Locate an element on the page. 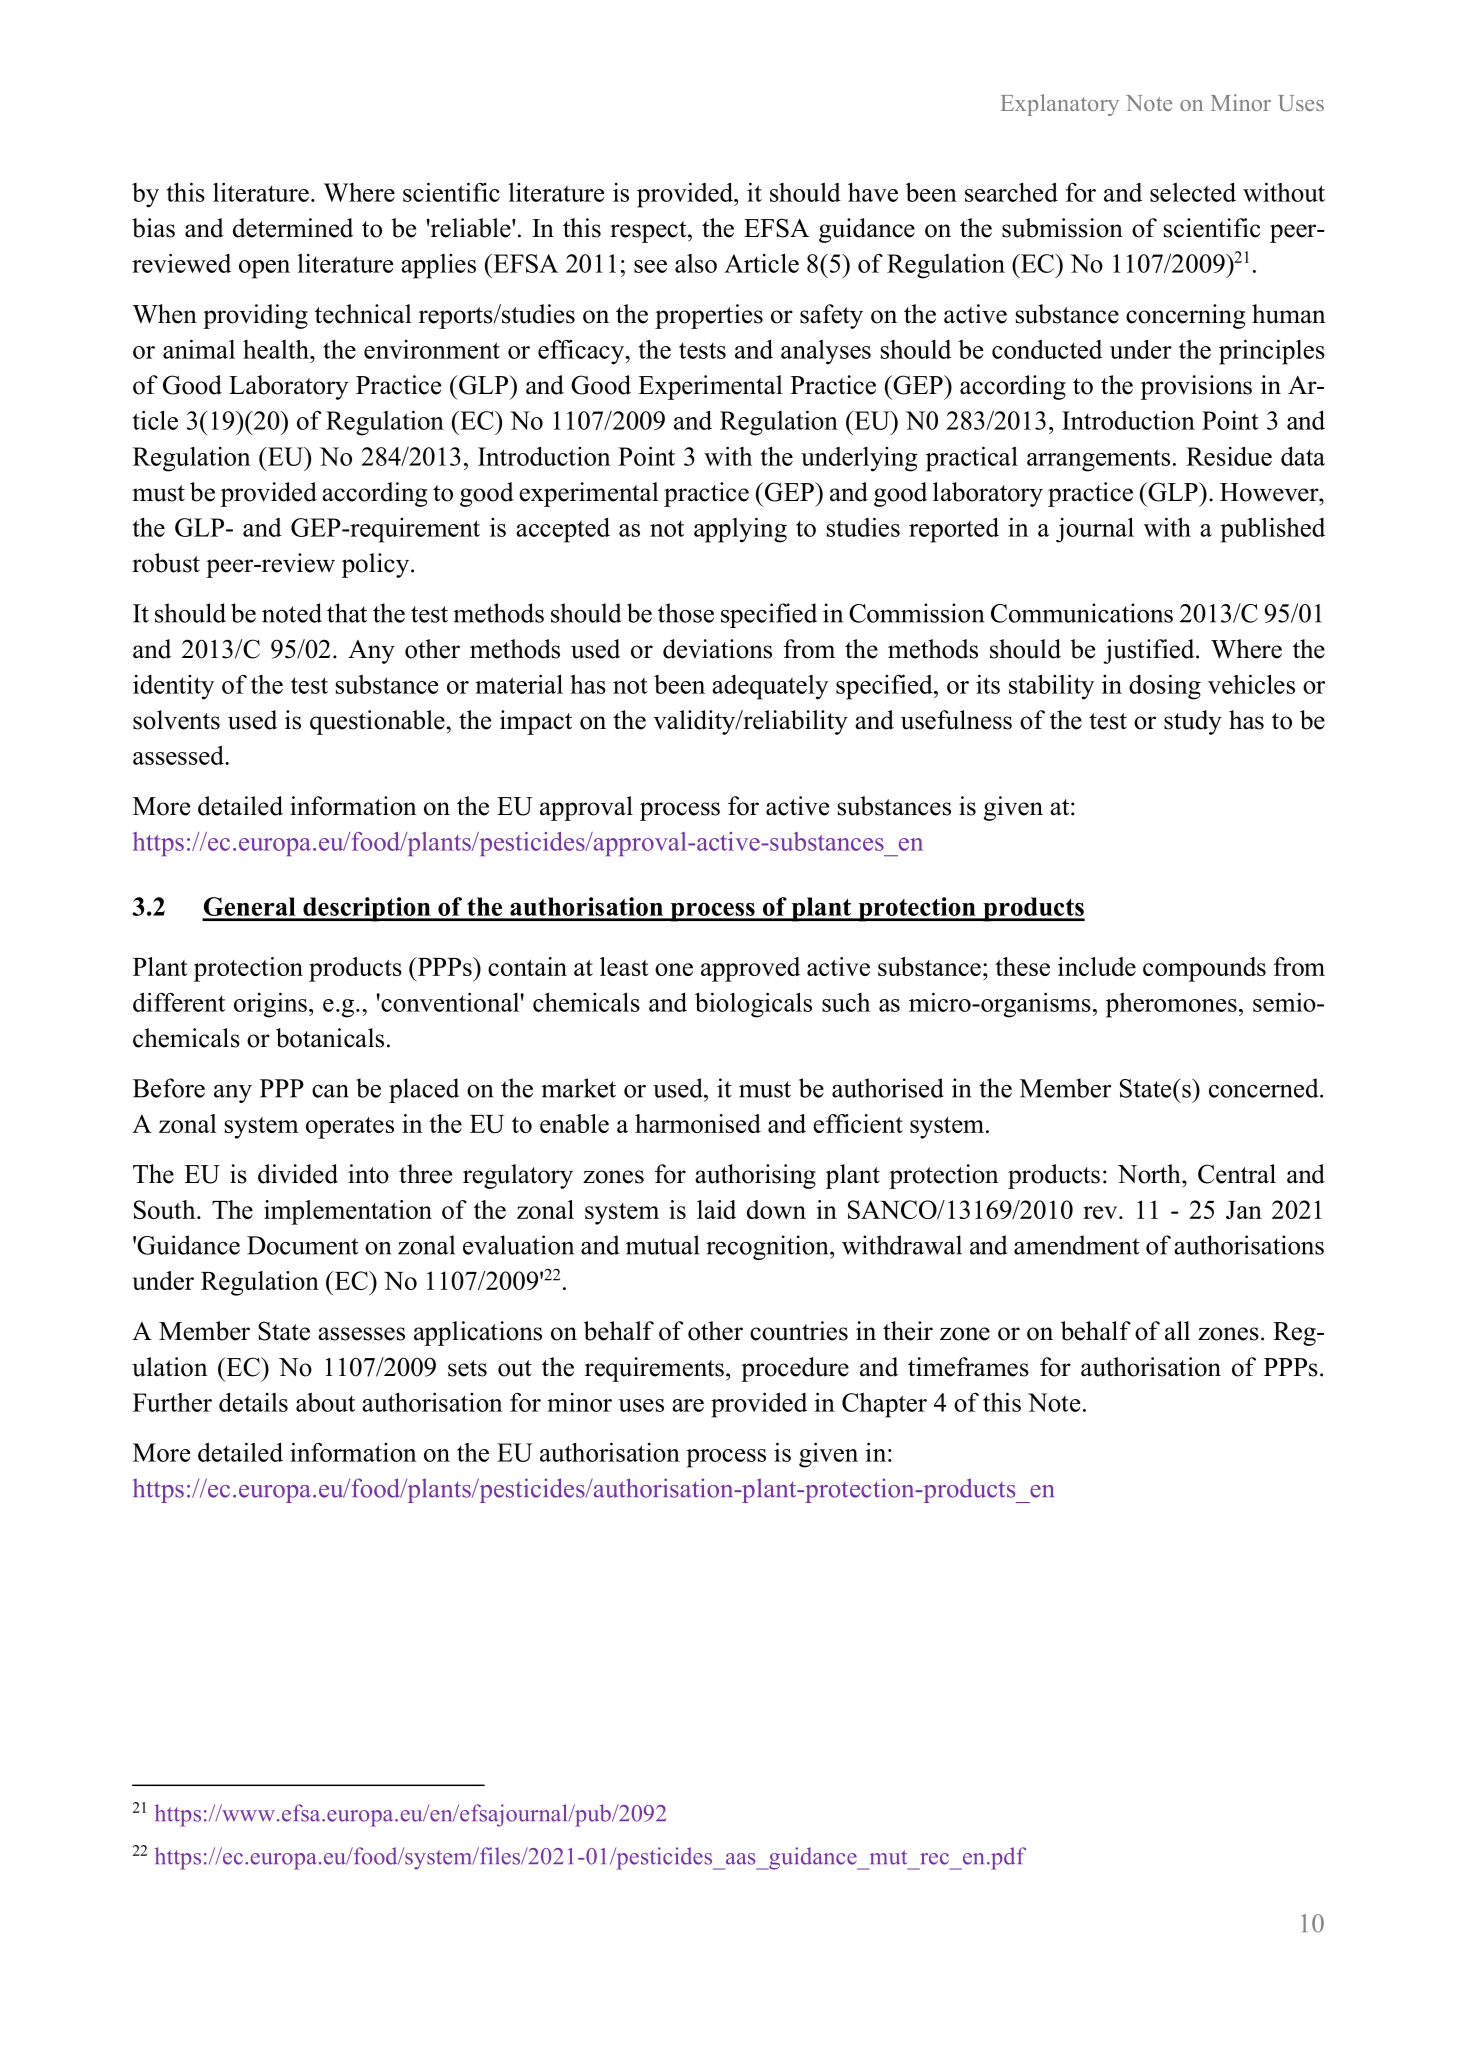 The image size is (1457, 2060). study is located at coordinates (1193, 722).
